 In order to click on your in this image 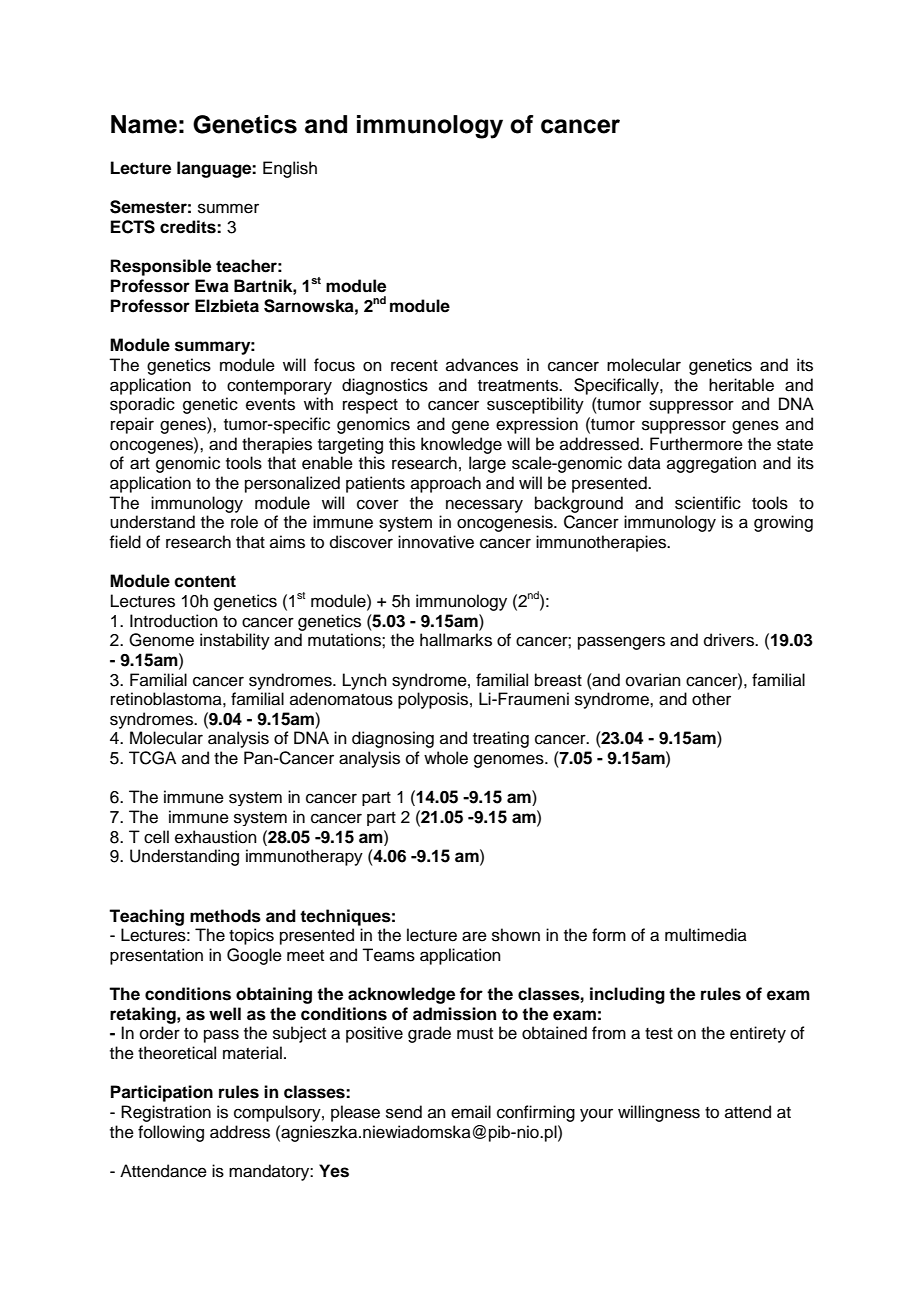, I will do `click(596, 1115)`.
